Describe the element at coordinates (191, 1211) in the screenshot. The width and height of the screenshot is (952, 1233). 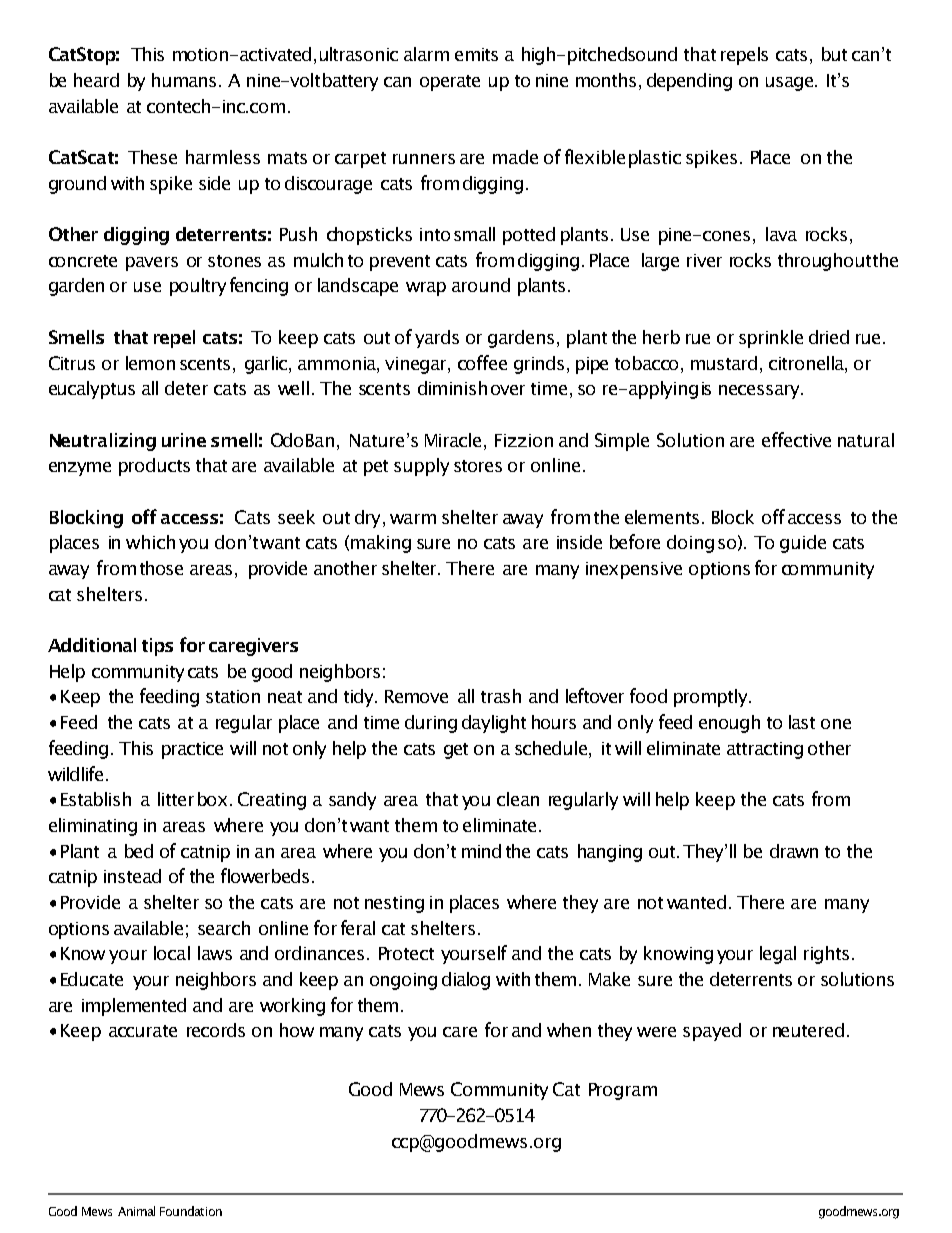
I see `Foundation` at that location.
